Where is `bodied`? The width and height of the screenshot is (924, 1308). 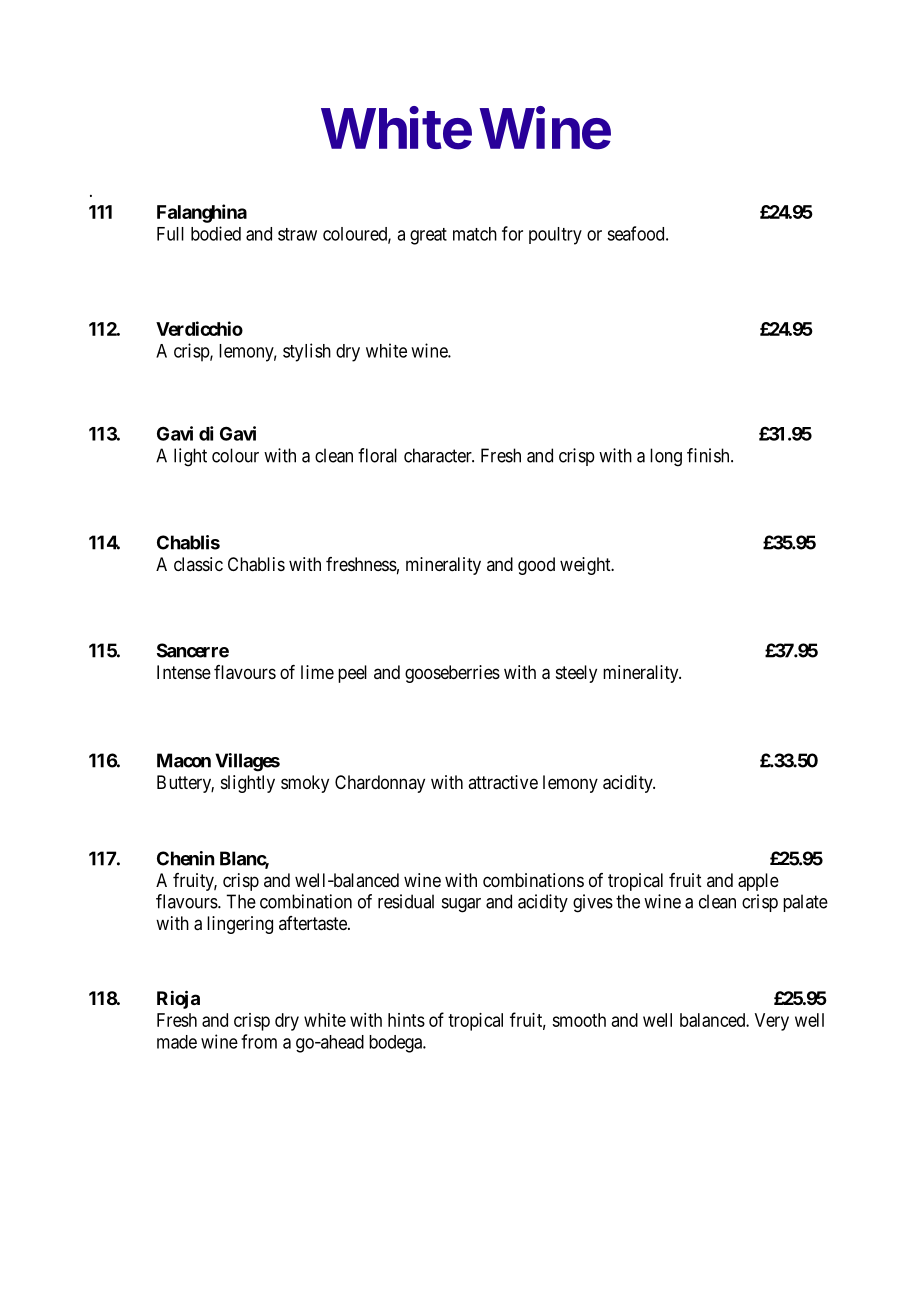 bodied is located at coordinates (216, 233).
